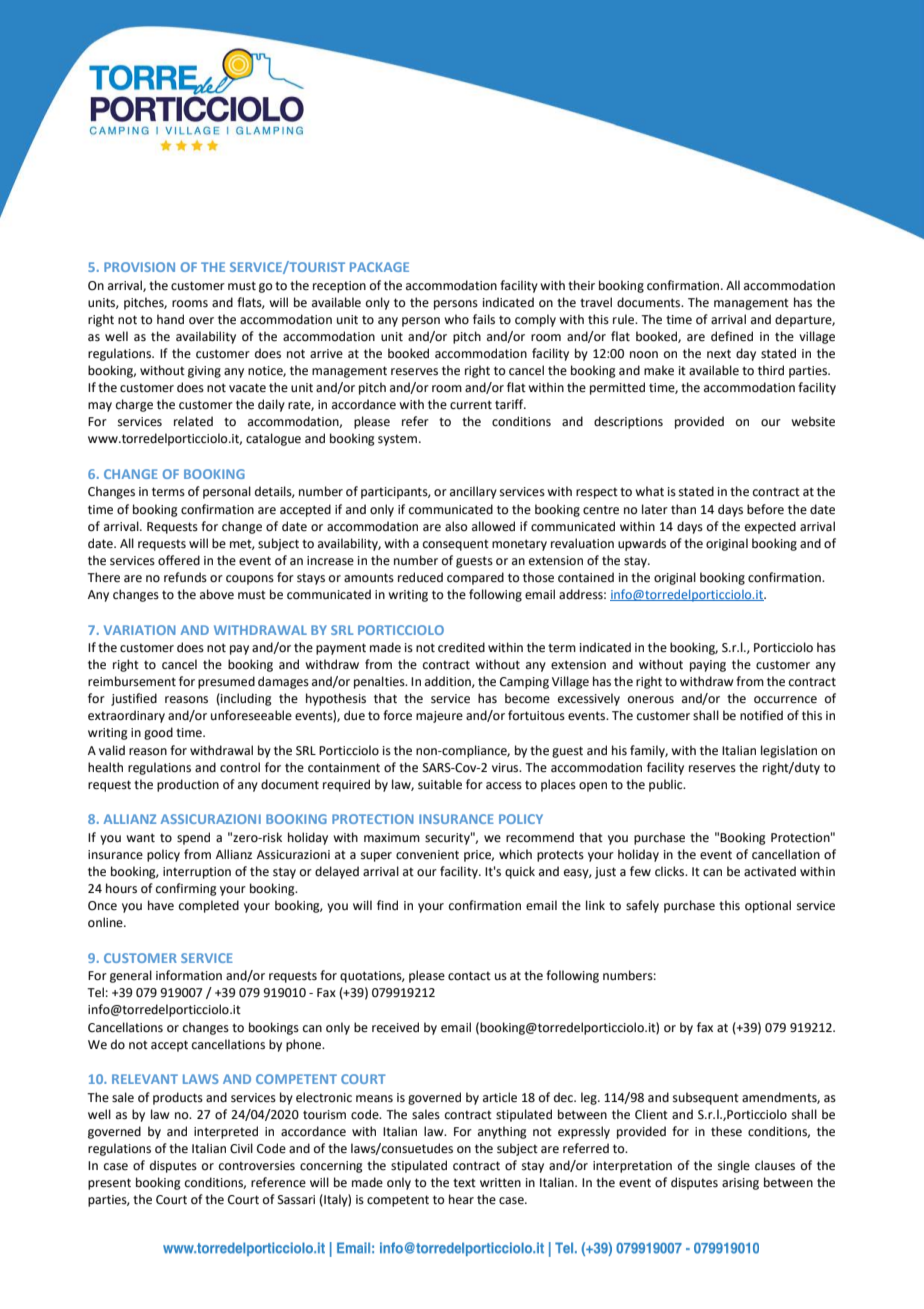  What do you see at coordinates (469, 976) in the screenshot?
I see `contact` at bounding box center [469, 976].
